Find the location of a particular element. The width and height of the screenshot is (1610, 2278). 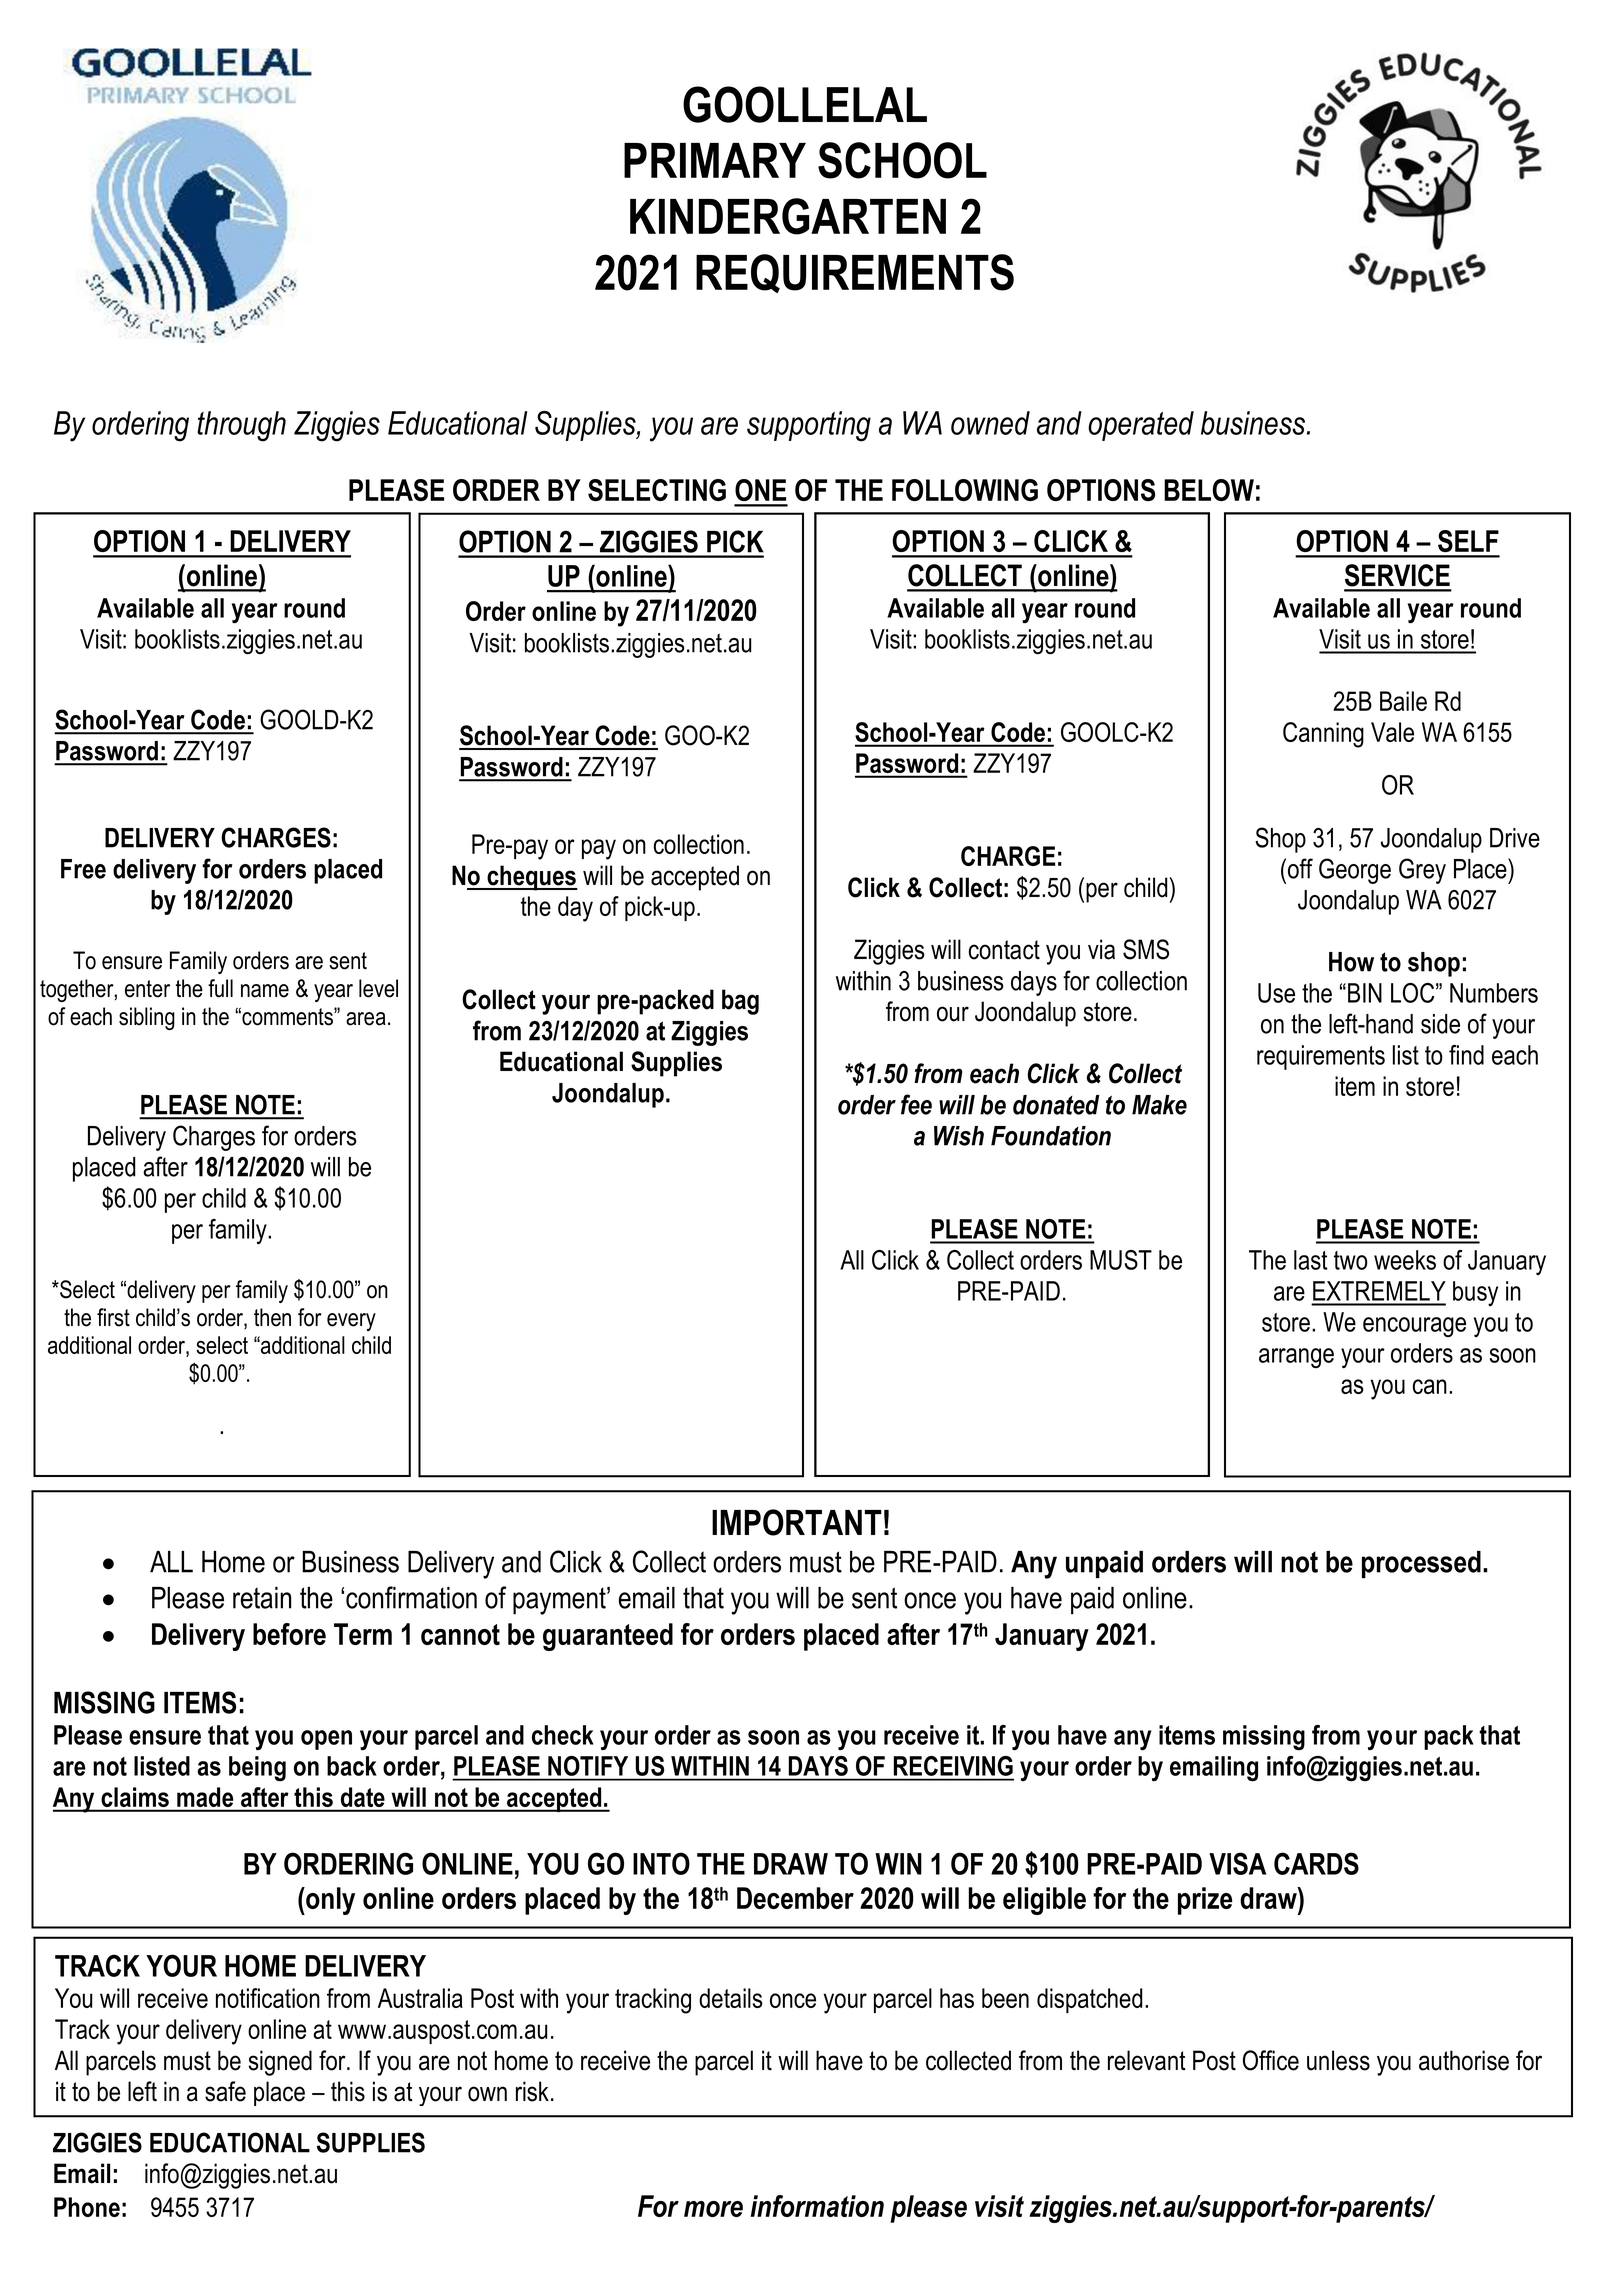

KINDERGARTEN is located at coordinates (788, 216).
